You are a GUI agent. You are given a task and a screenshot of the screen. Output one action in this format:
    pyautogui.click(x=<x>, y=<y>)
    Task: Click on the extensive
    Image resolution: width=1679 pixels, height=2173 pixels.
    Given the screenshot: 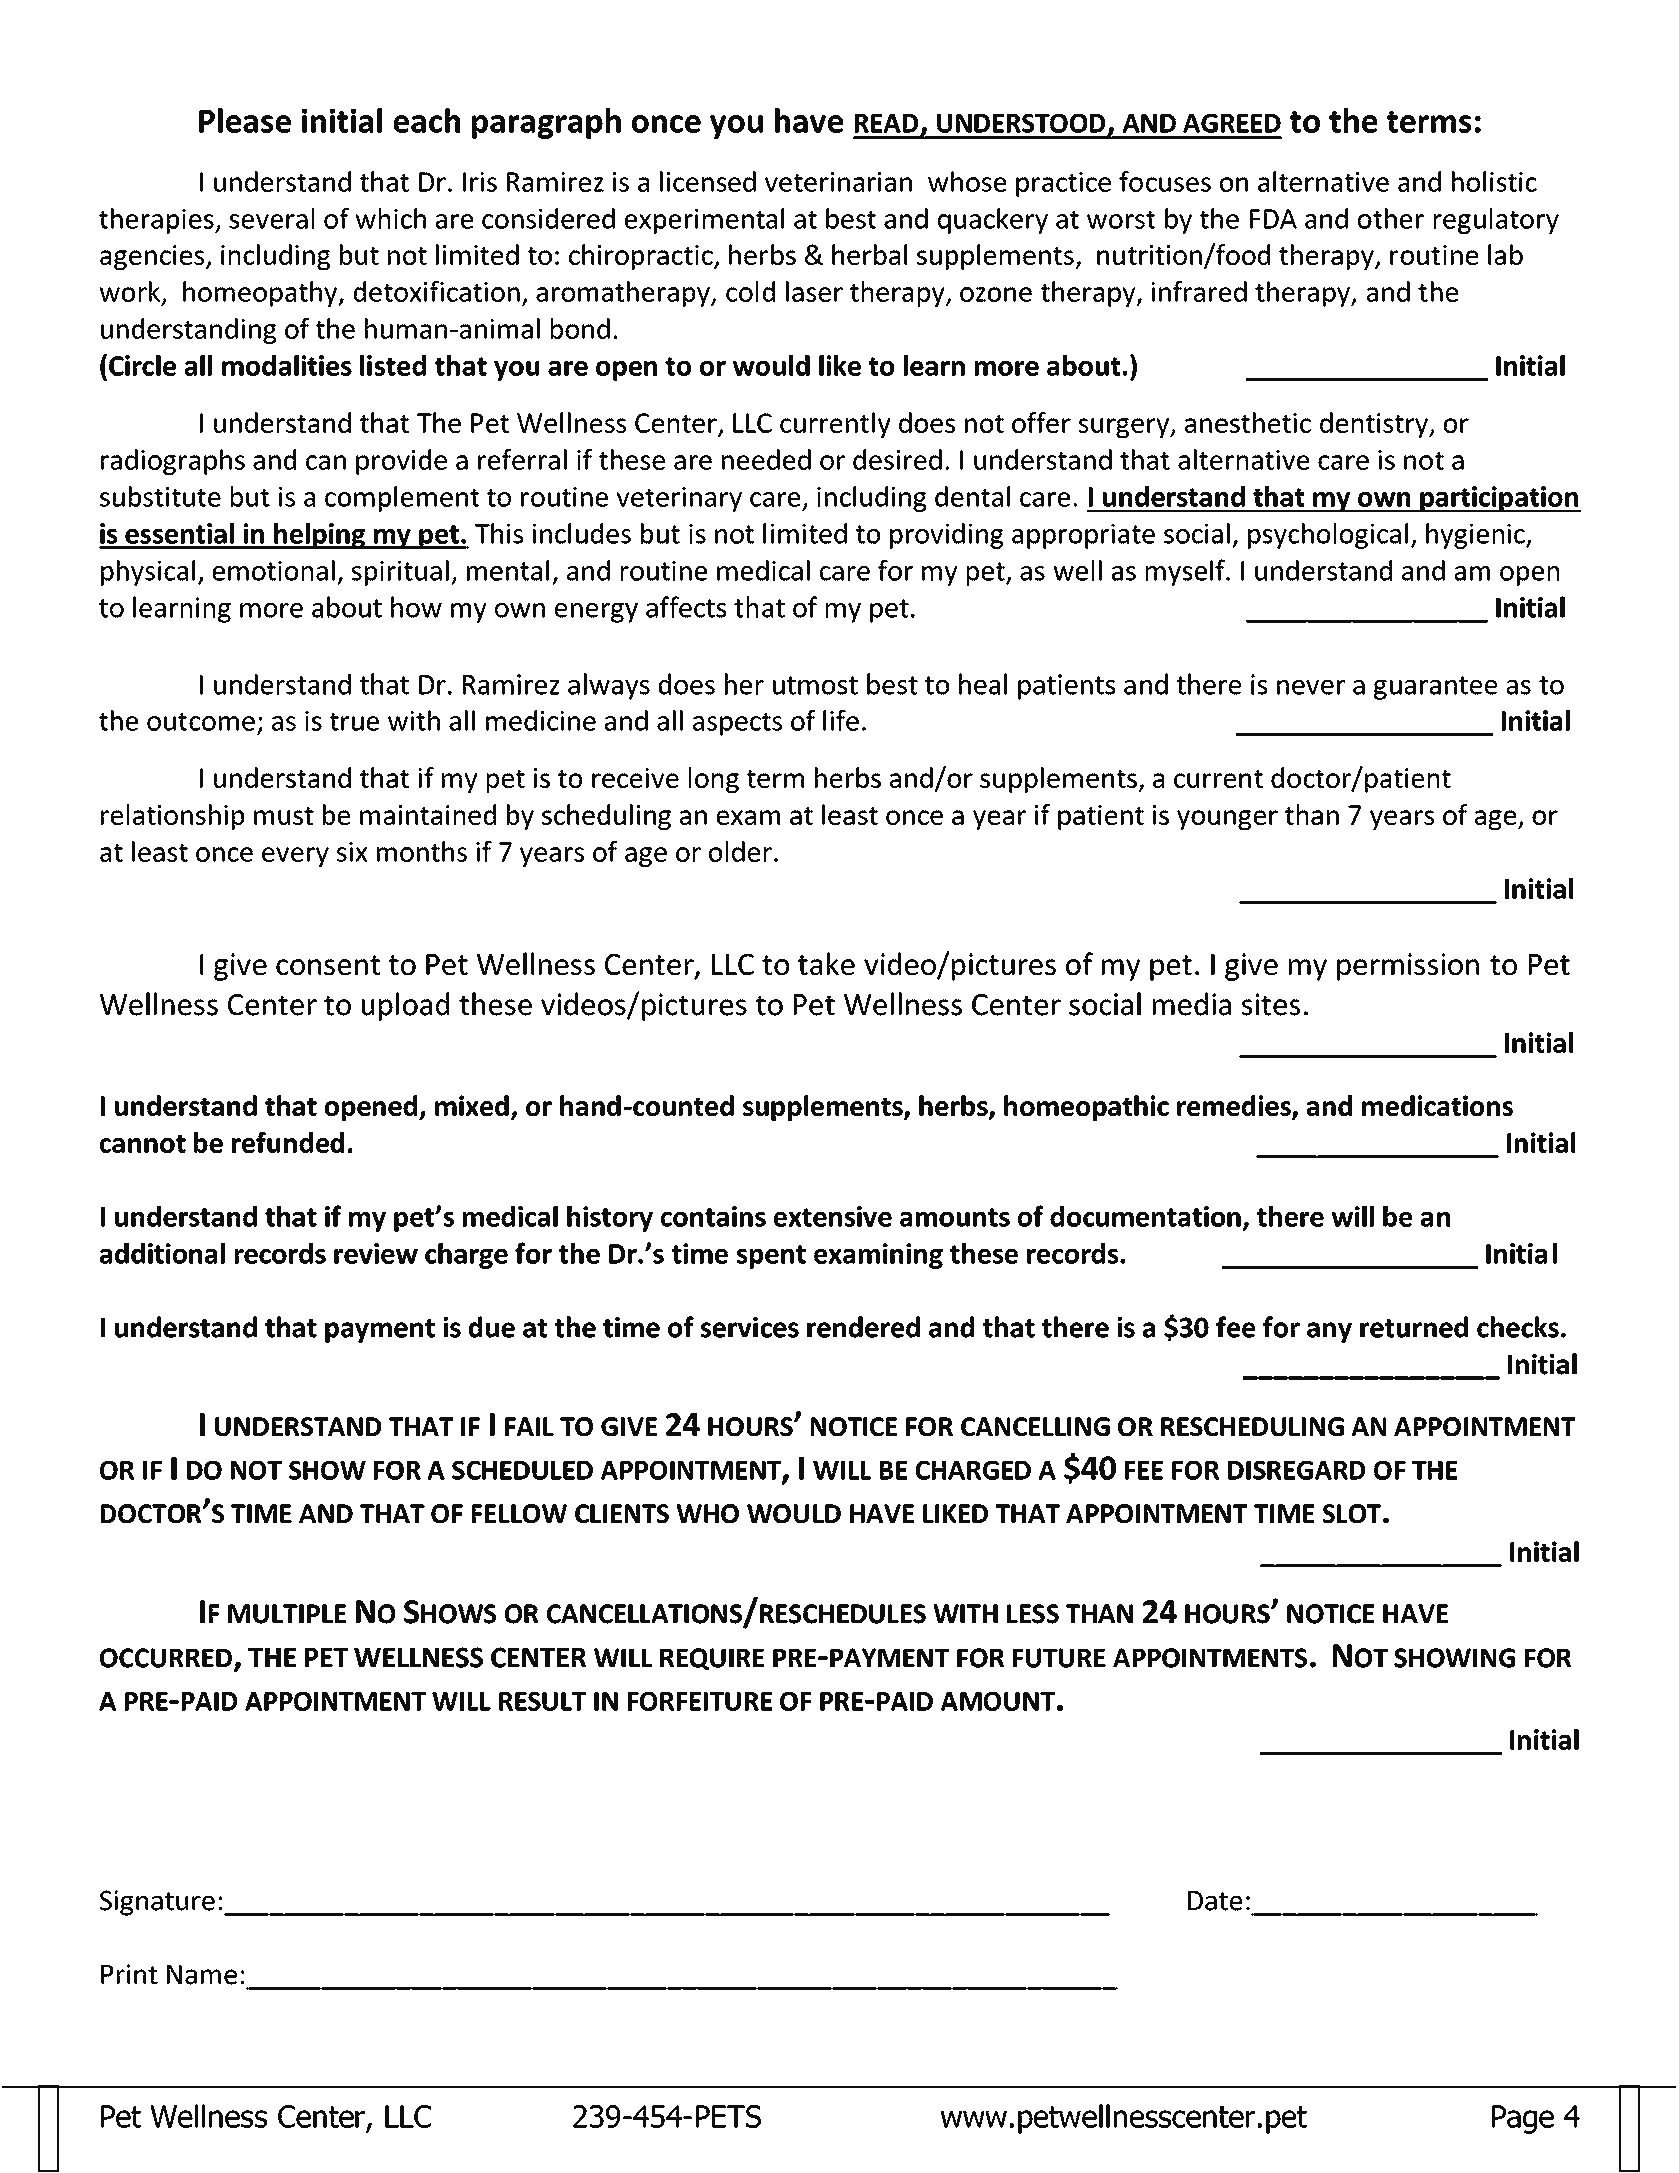 What is the action you would take?
    pyautogui.click(x=833, y=1216)
